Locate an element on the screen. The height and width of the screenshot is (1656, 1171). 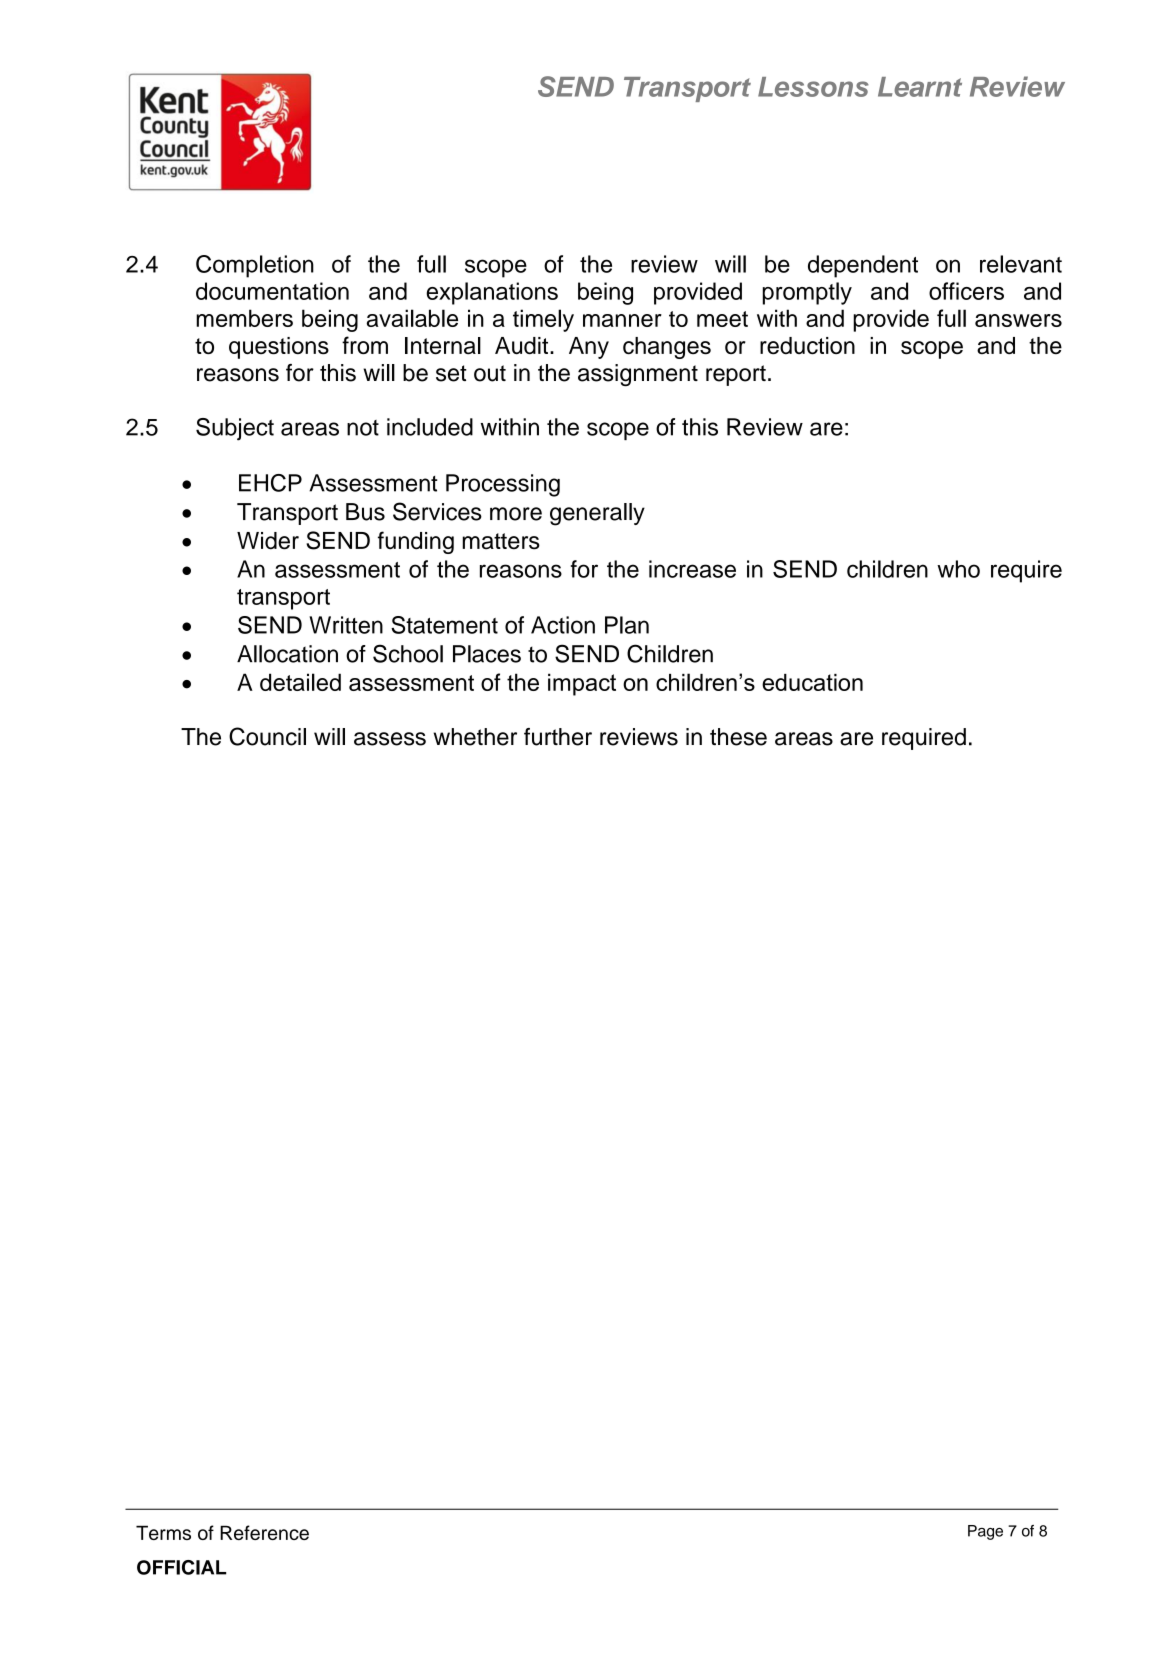
Reference is located at coordinates (264, 1532).
